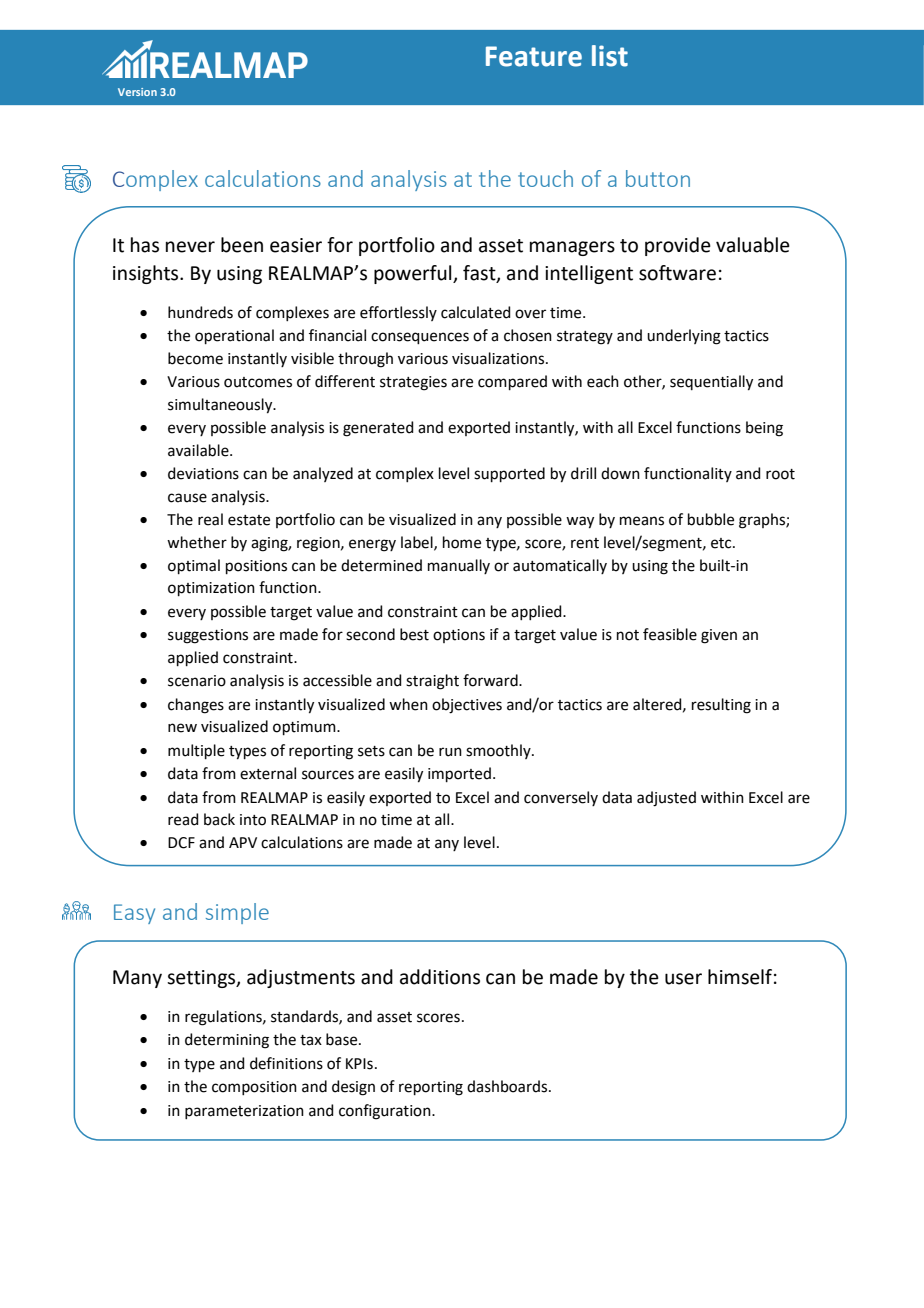  What do you see at coordinates (534, 56) in the screenshot?
I see `Feature` at bounding box center [534, 56].
